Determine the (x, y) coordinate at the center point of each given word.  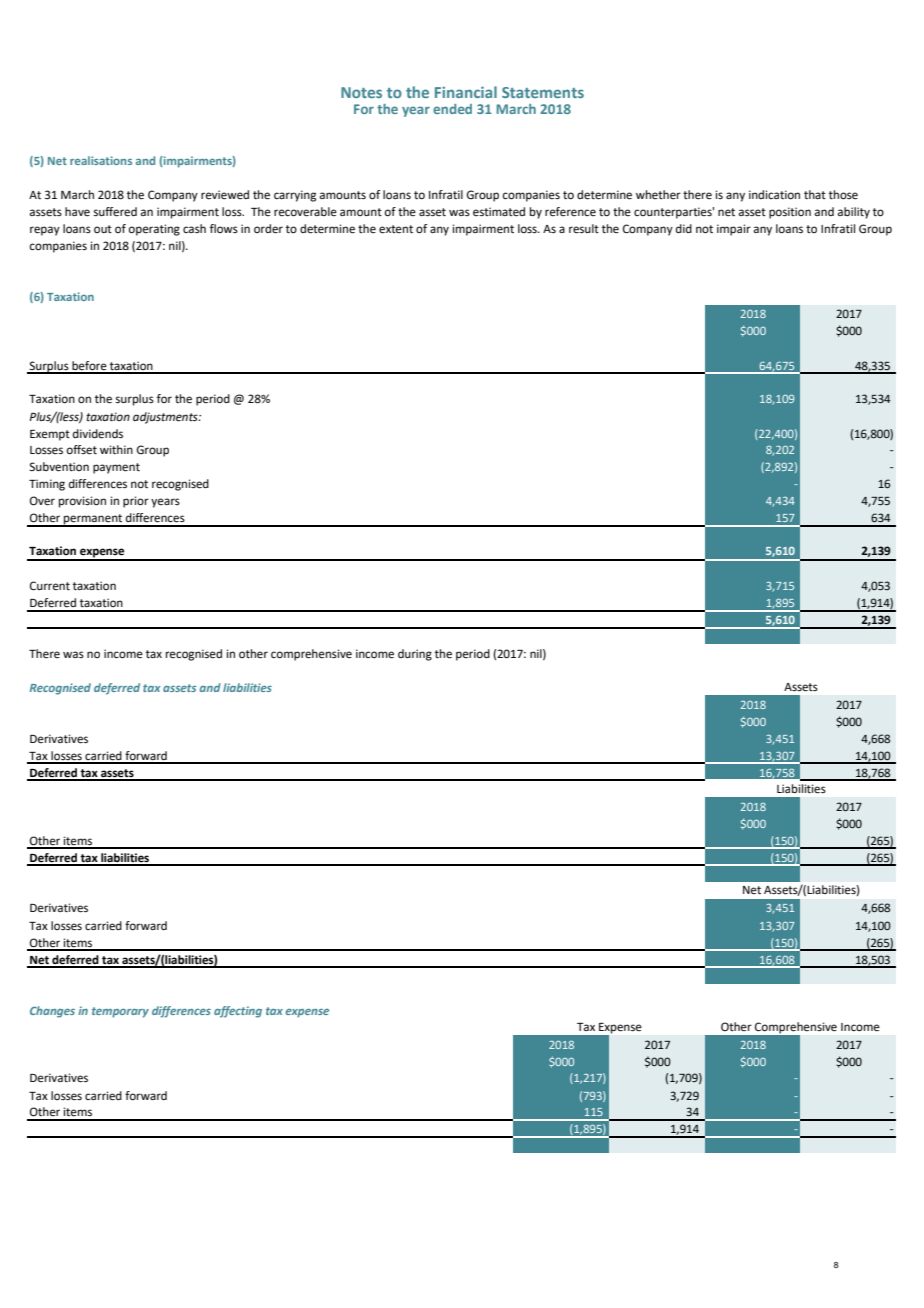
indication (774, 194)
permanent (93, 520)
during (415, 655)
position (790, 213)
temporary (120, 1012)
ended (452, 109)
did (684, 228)
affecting (238, 1012)
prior (136, 502)
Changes (52, 1012)
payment (116, 468)
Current (50, 586)
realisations (101, 160)
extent (396, 229)
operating (154, 230)
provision (82, 502)
